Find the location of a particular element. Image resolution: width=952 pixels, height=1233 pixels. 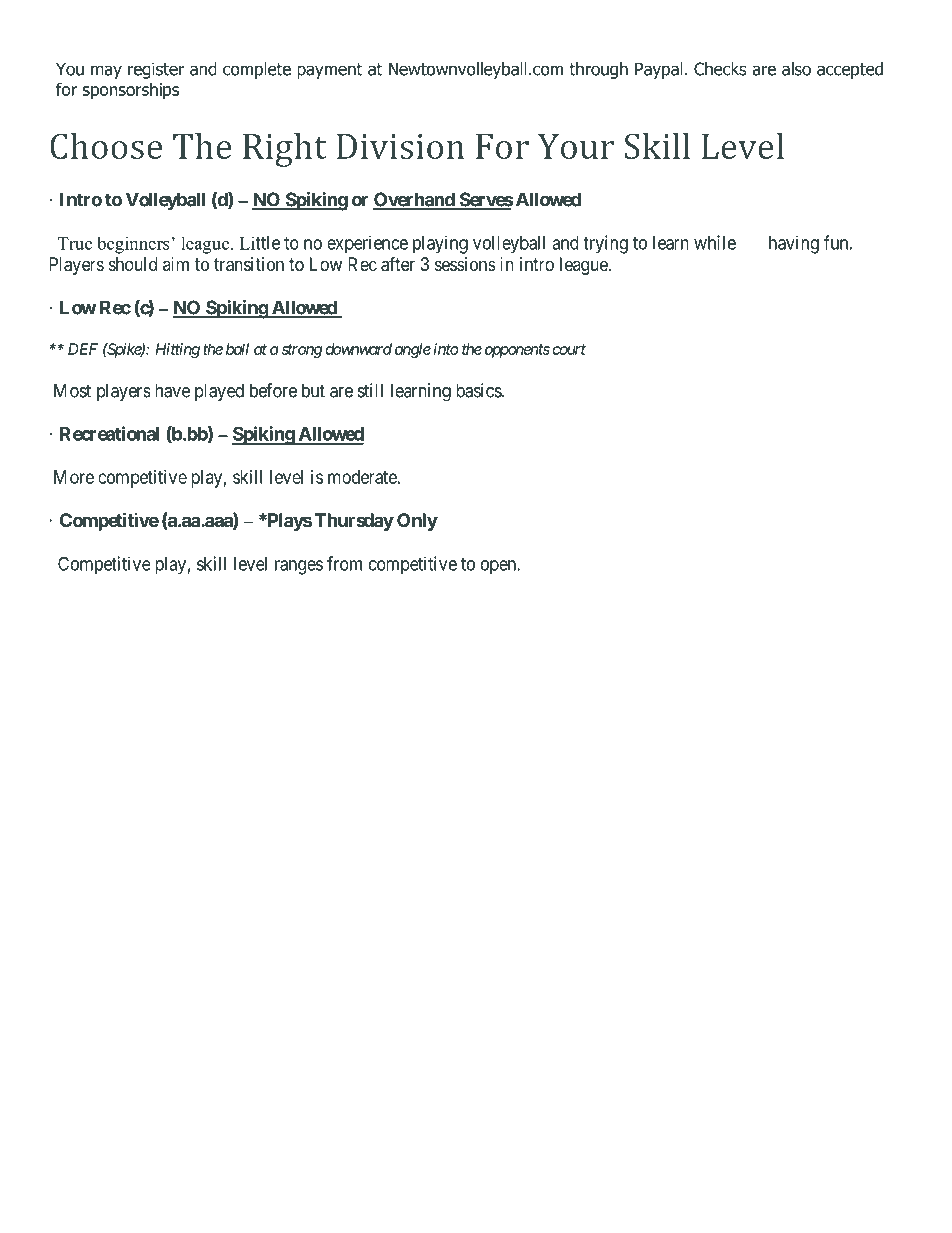

basics is located at coordinates (479, 390).
